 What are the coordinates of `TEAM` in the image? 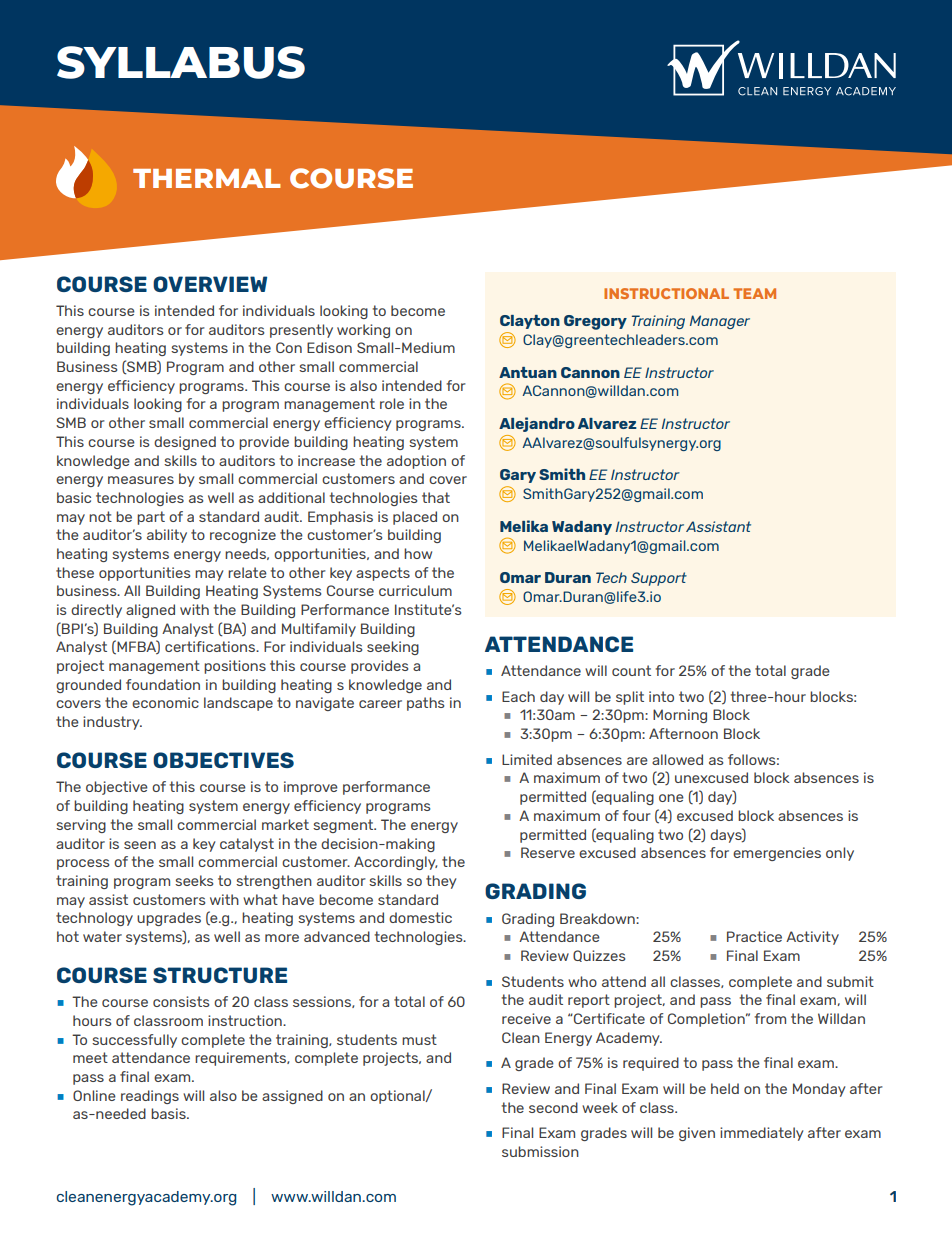 It's located at (754, 293).
